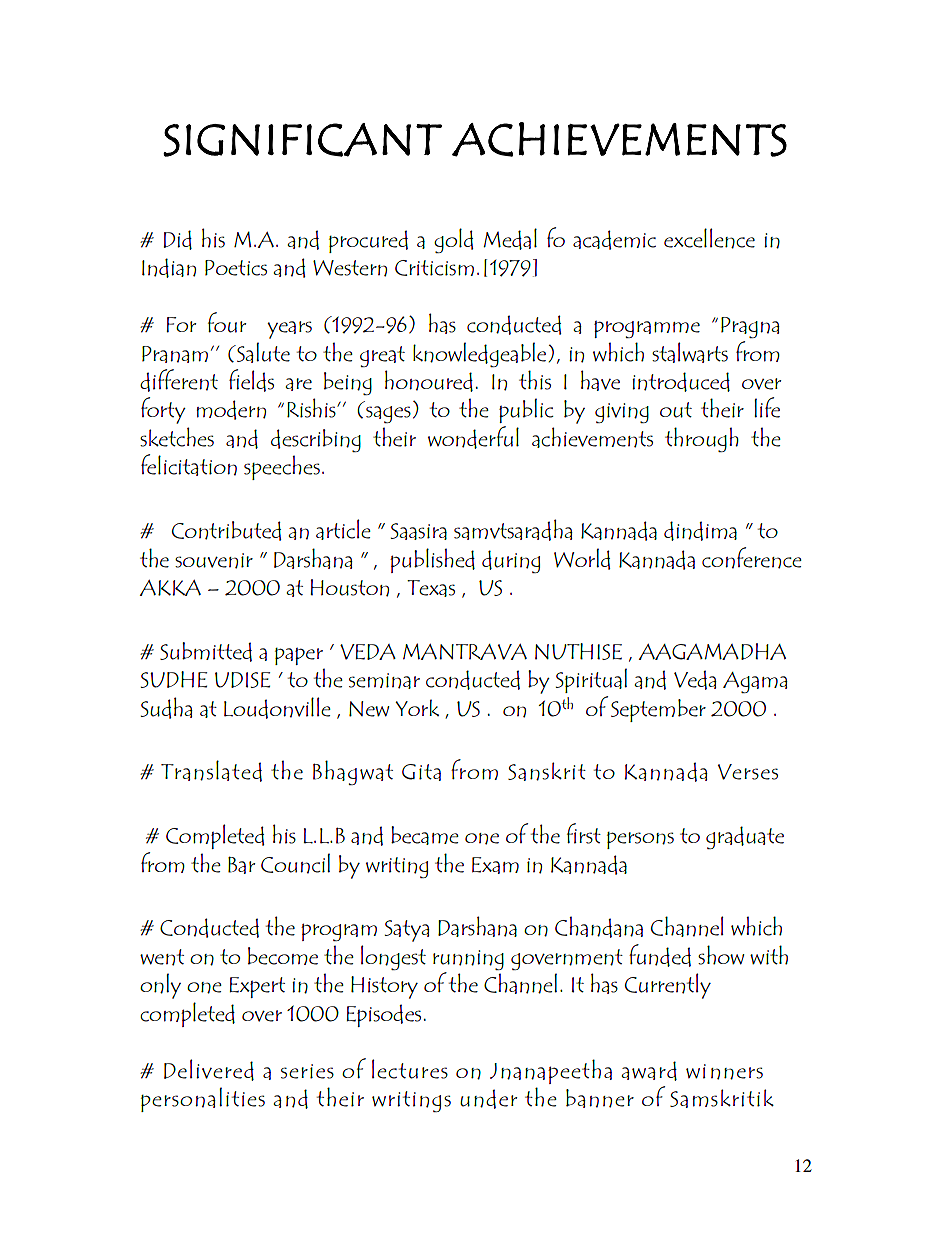  I want to click on Submitted, so click(206, 652).
